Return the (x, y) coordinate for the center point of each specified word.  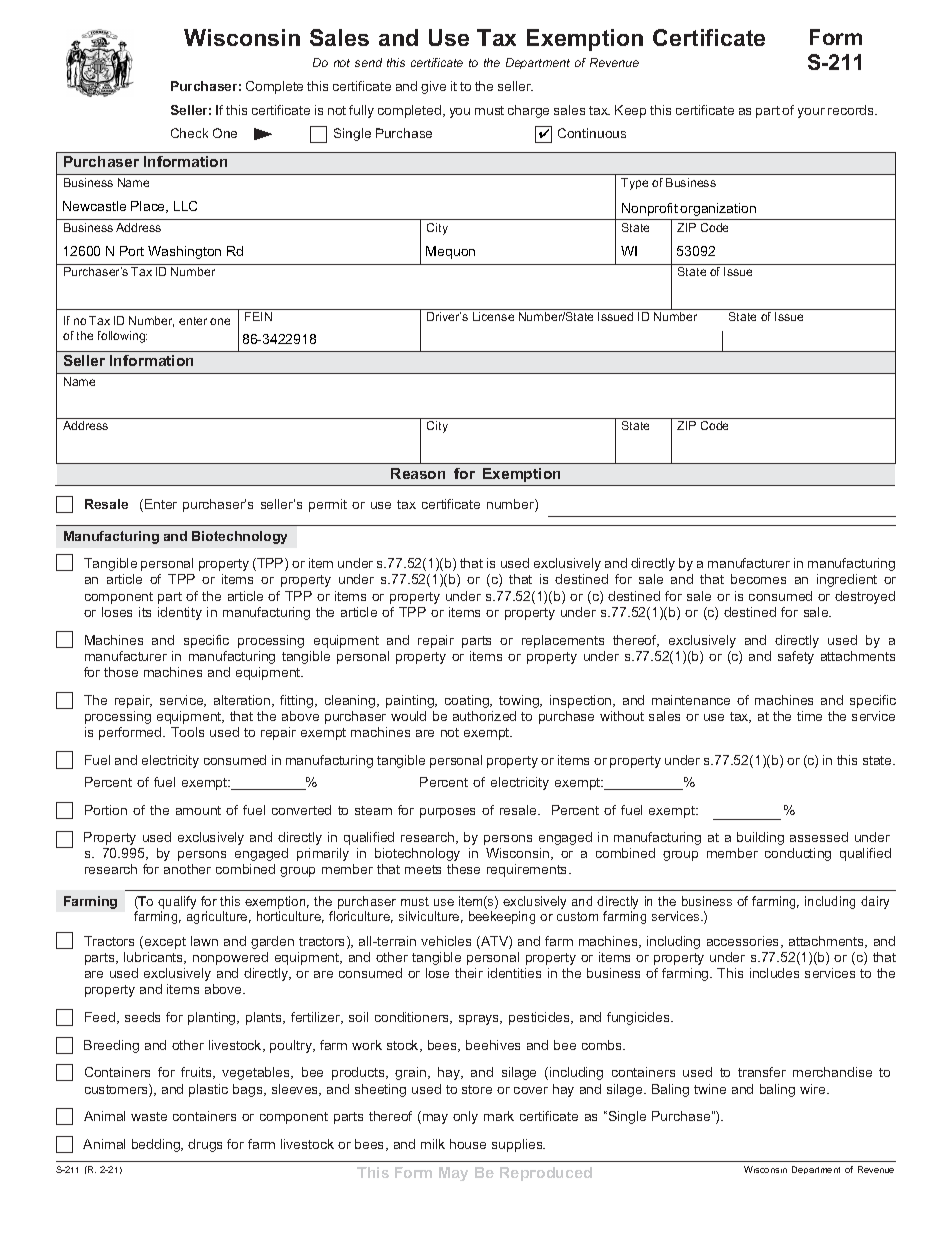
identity (180, 613)
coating (468, 701)
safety (796, 657)
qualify (177, 904)
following (122, 337)
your (811, 113)
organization (718, 209)
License (493, 316)
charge (528, 111)
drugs (205, 1145)
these (463, 869)
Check (189, 133)
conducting (798, 854)
